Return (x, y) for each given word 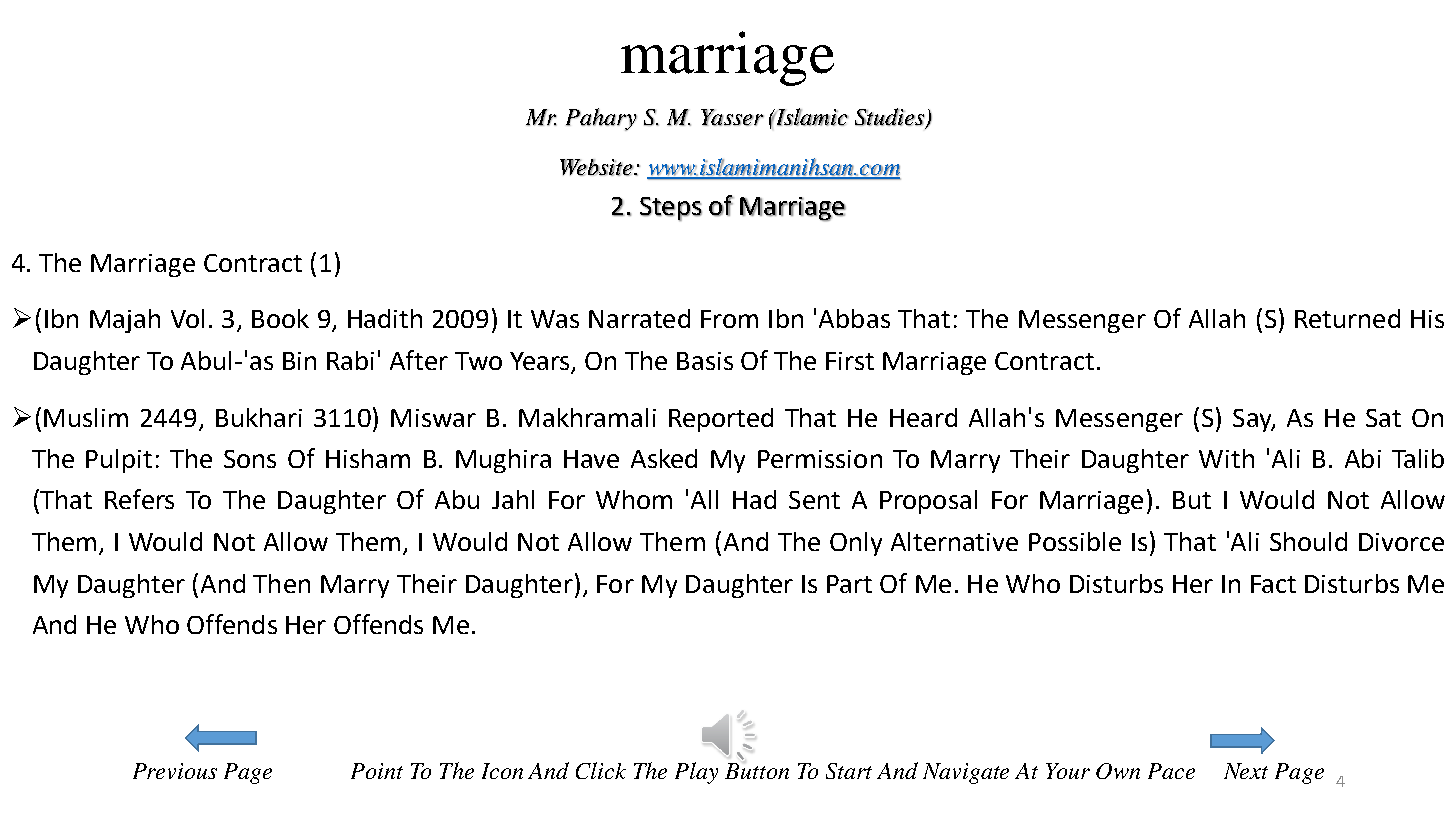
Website (597, 167)
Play (696, 773)
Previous (175, 771)
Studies (890, 117)
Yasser (732, 117)
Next (1246, 771)
